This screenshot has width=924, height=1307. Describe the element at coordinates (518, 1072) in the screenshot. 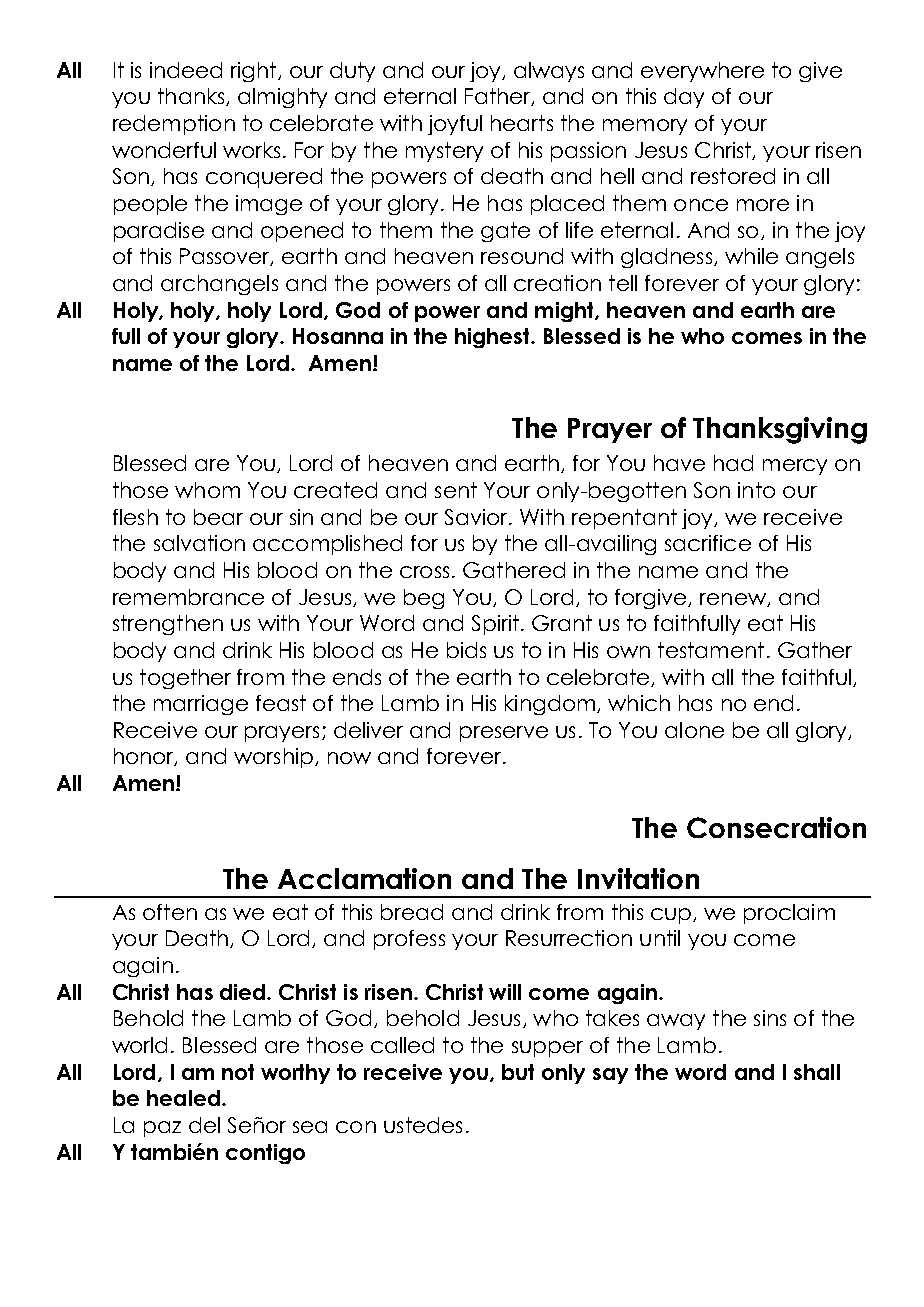

I see `but` at that location.
